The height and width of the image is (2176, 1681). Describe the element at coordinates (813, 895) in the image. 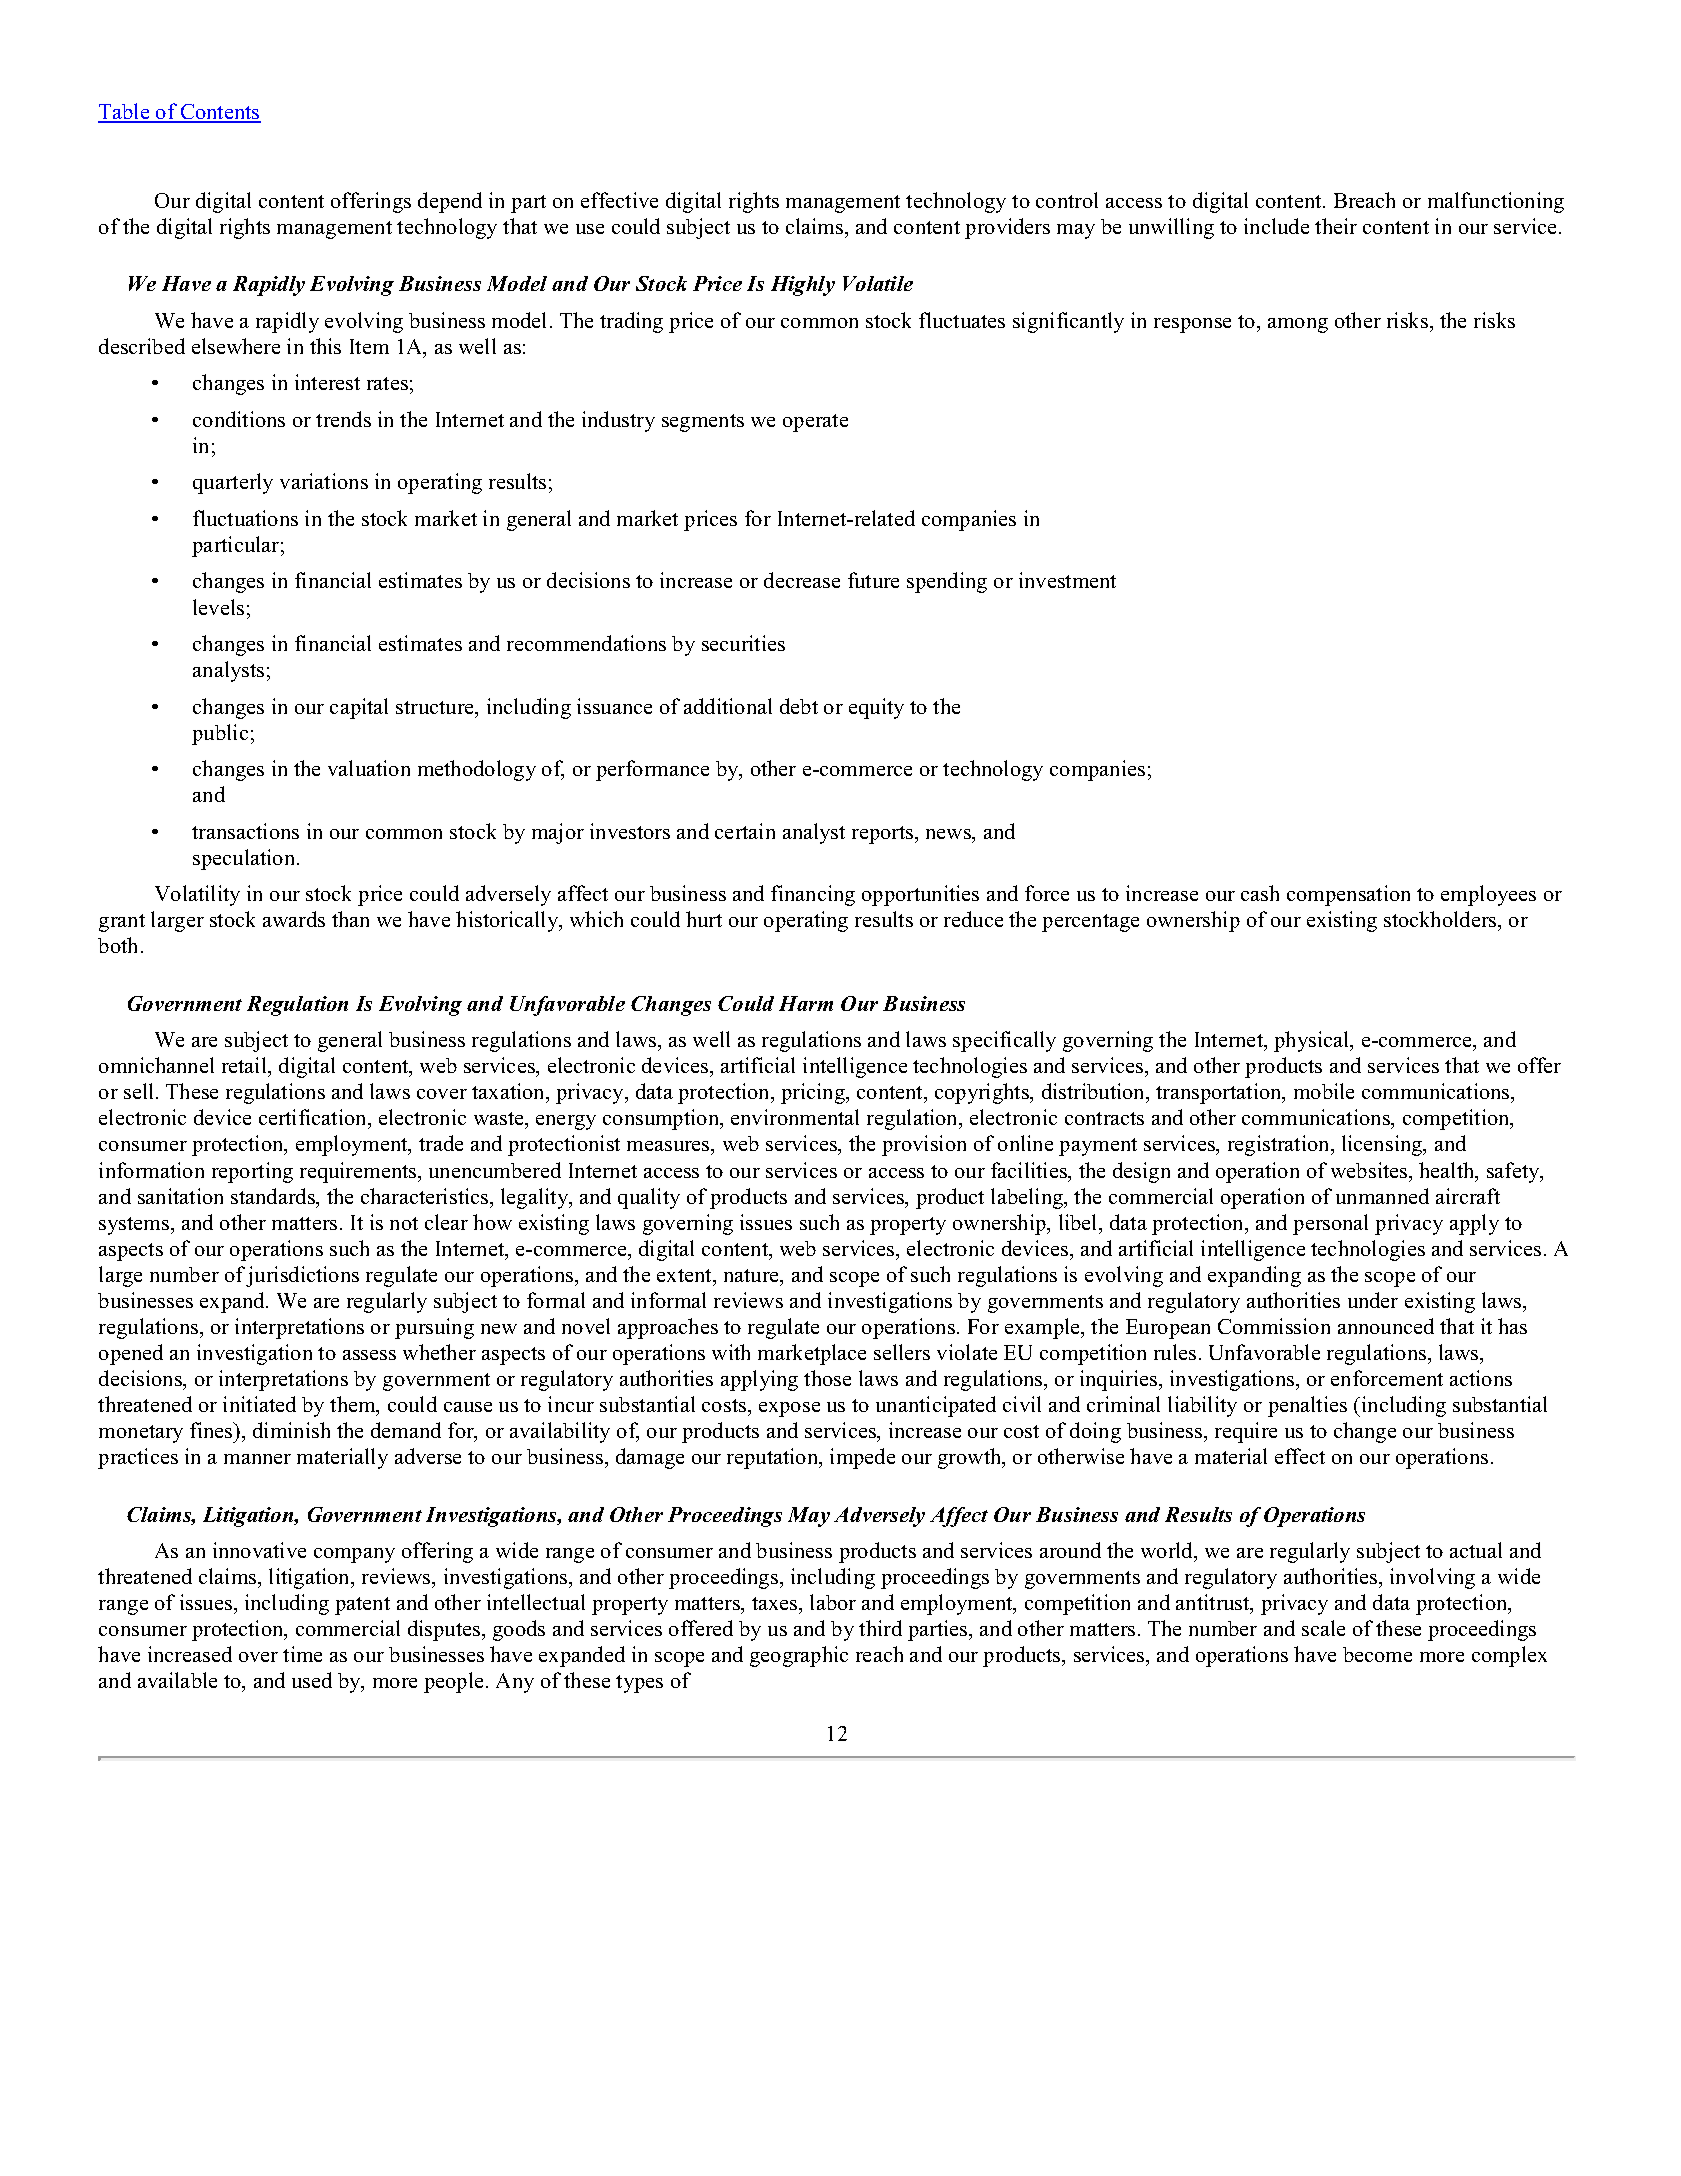

I see `financing` at that location.
